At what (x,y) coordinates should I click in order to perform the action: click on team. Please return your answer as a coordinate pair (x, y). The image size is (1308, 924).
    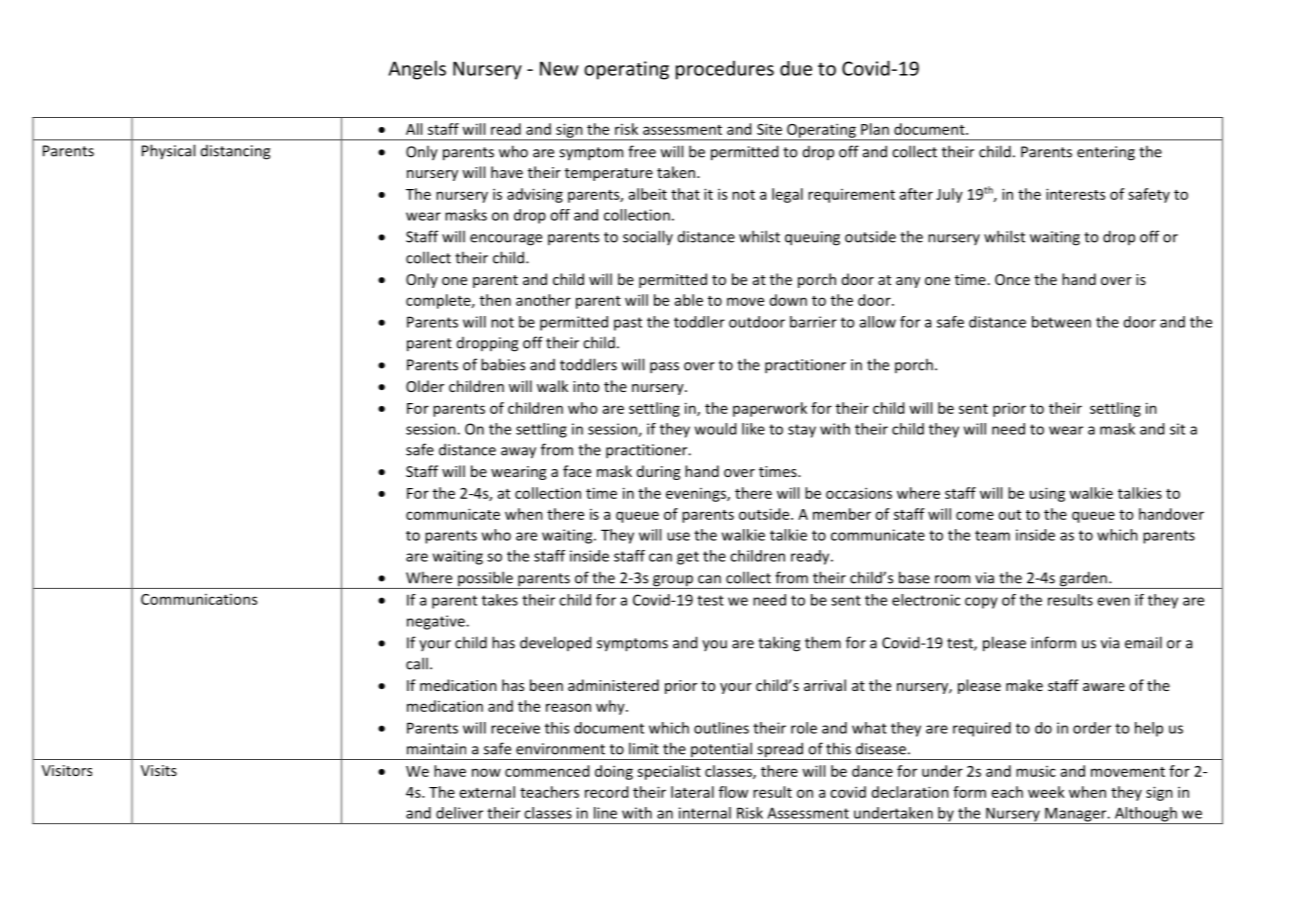
    Looking at the image, I should click on (992, 535).
